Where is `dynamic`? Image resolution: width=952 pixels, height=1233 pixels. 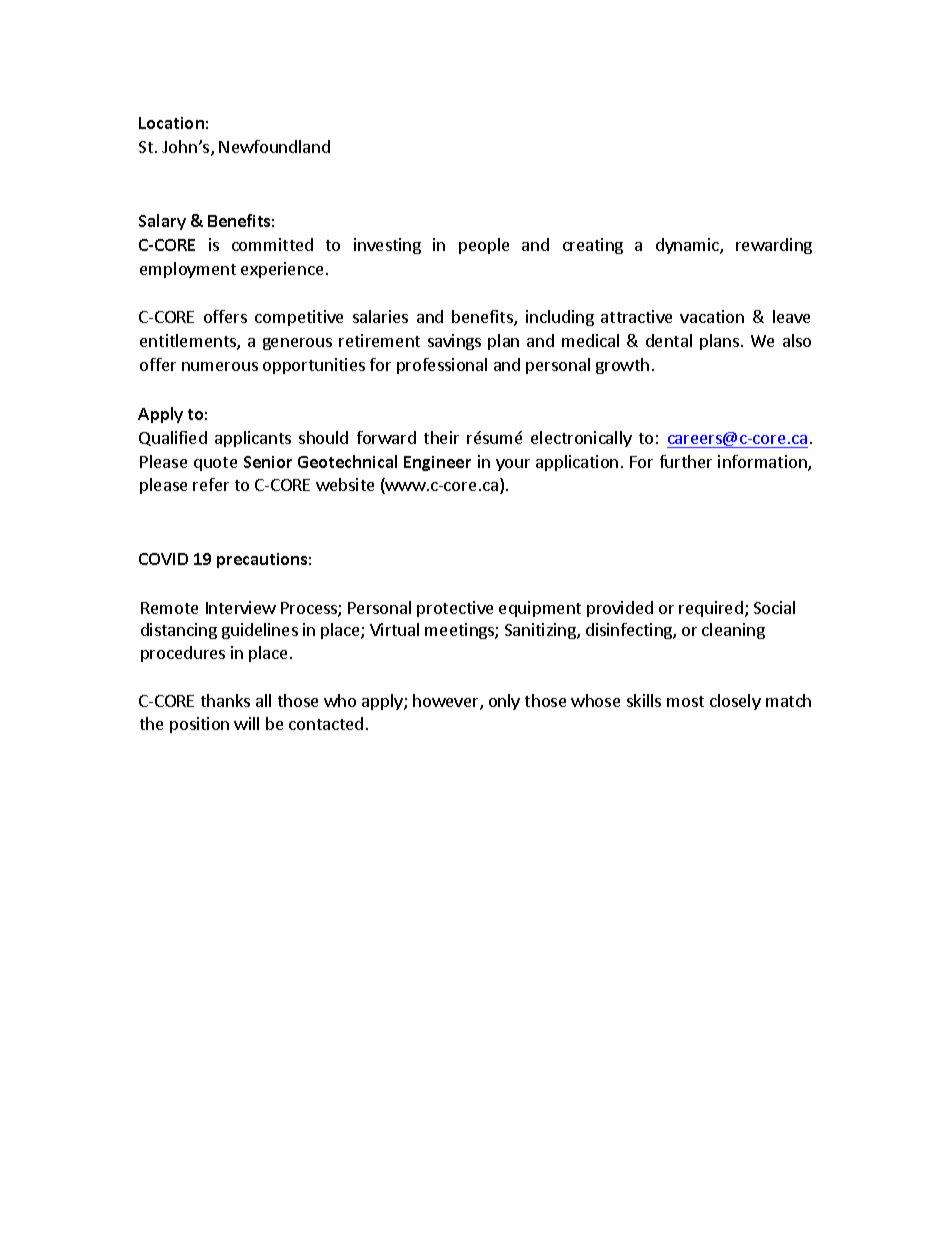
dynamic is located at coordinates (688, 246).
